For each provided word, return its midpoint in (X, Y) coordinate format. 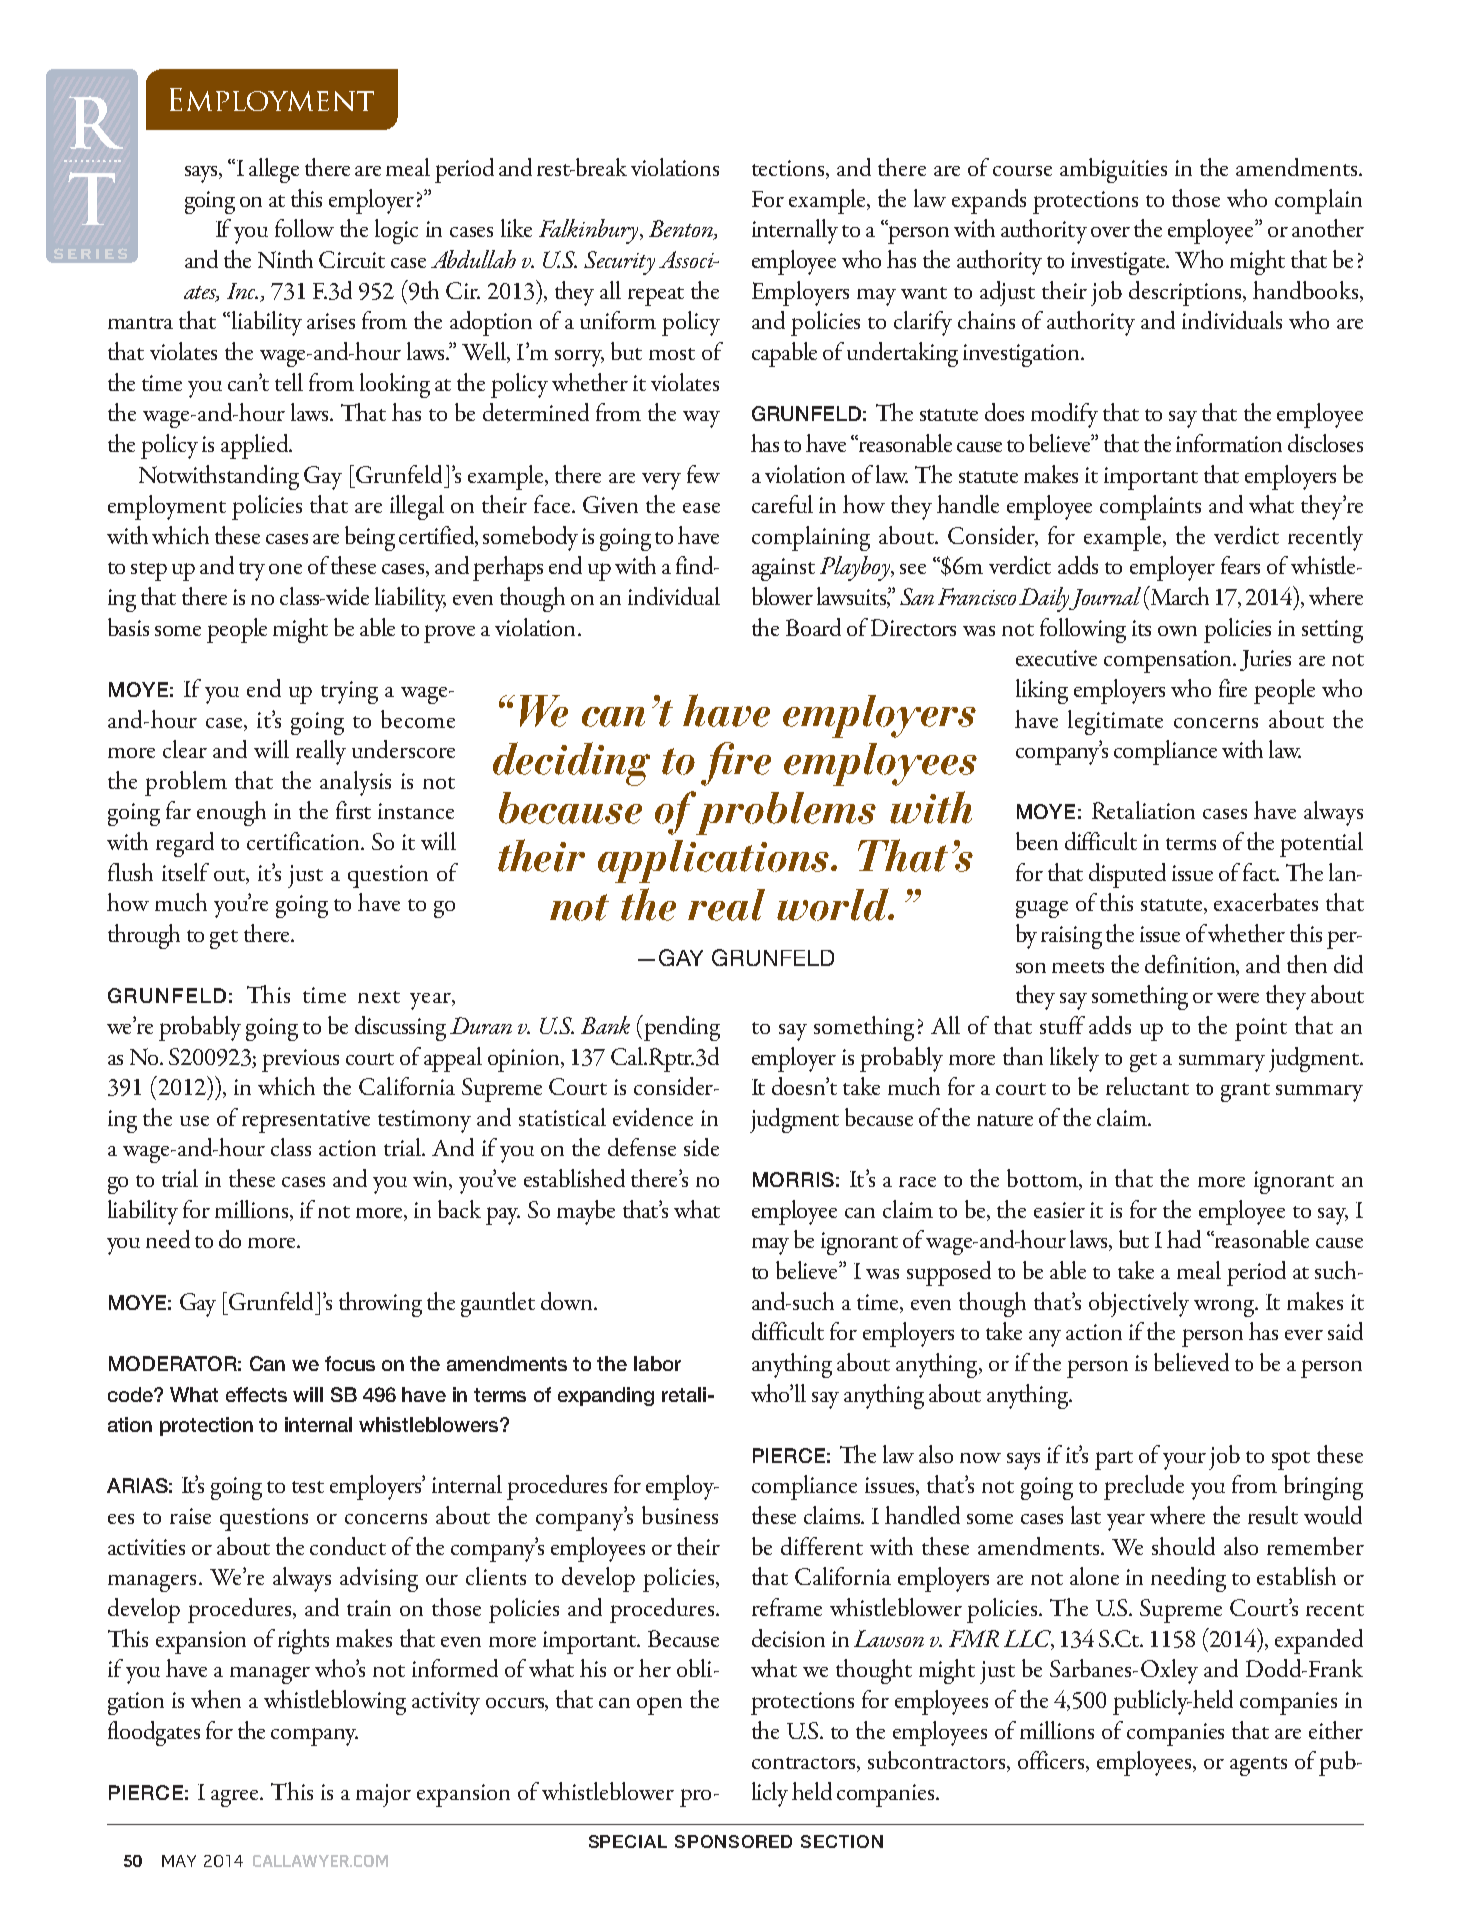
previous (300, 1060)
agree (236, 1798)
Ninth (285, 259)
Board (813, 627)
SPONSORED (733, 1841)
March (1179, 595)
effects (256, 1394)
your (1184, 1461)
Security (619, 263)
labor (657, 1363)
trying (349, 692)
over (1110, 232)
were (1238, 998)
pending (681, 1028)
